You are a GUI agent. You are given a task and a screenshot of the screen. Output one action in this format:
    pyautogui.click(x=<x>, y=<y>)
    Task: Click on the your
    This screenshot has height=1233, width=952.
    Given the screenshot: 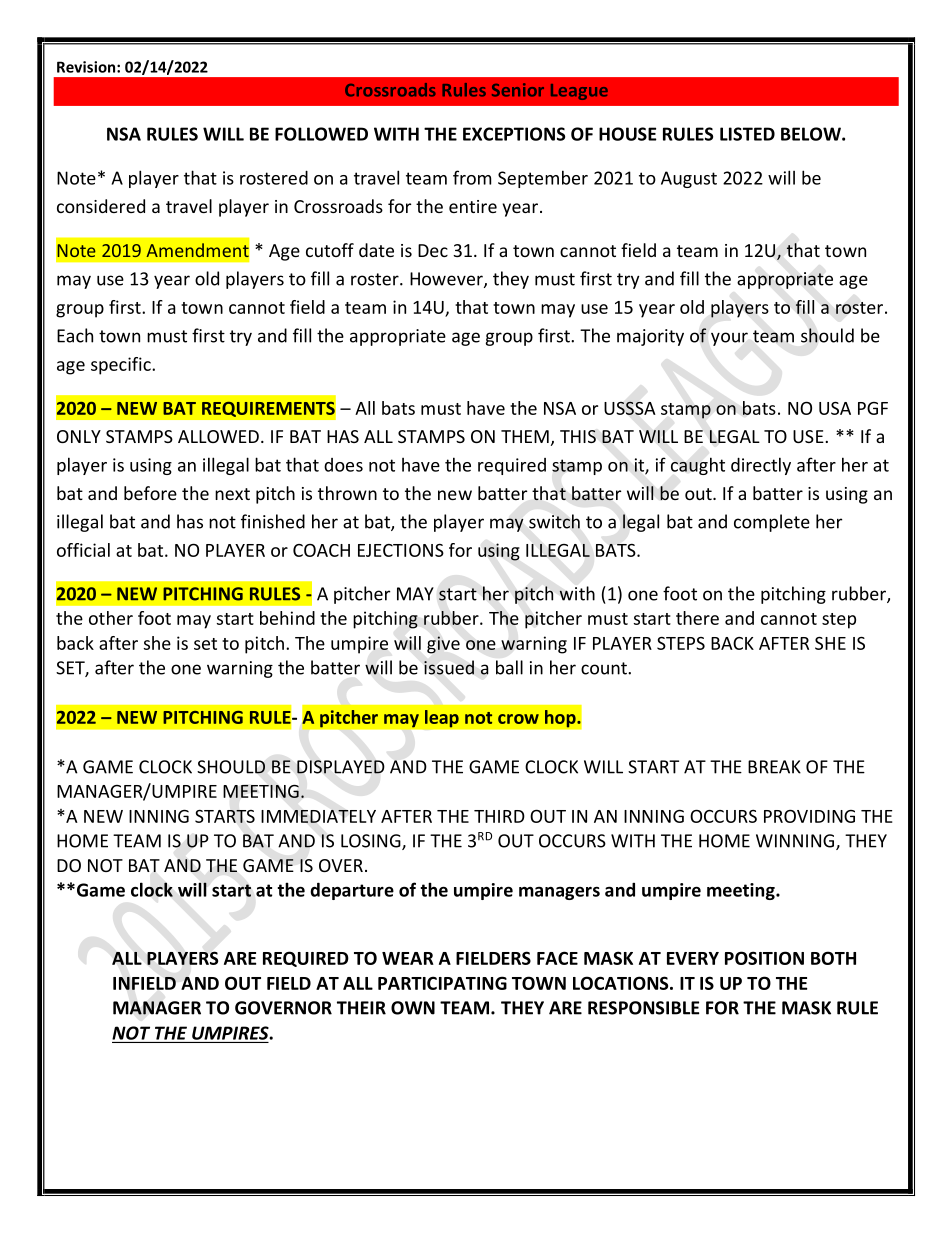 What is the action you would take?
    pyautogui.click(x=729, y=339)
